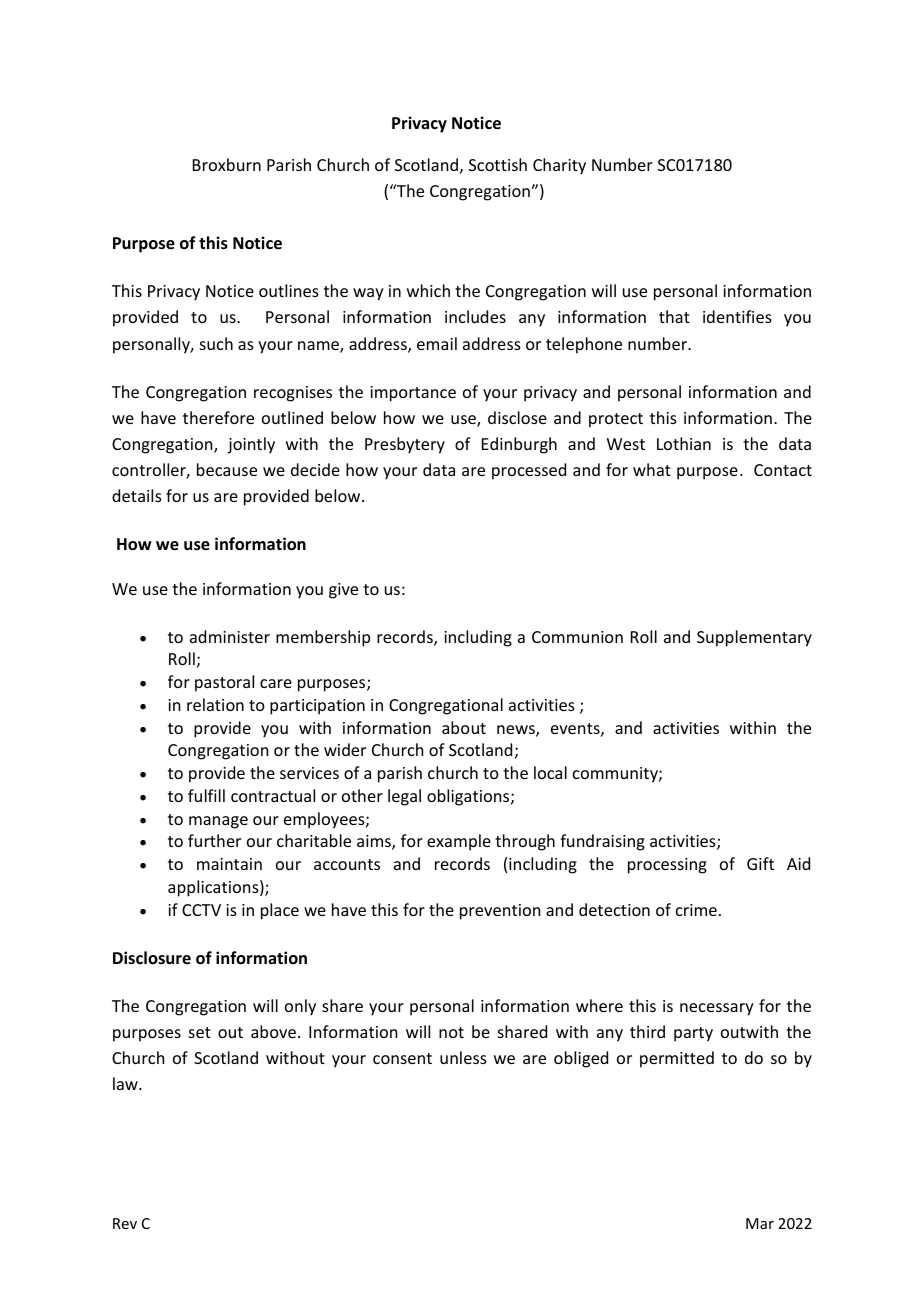 This screenshot has width=924, height=1308. Describe the element at coordinates (464, 727) in the screenshot. I see `about` at that location.
